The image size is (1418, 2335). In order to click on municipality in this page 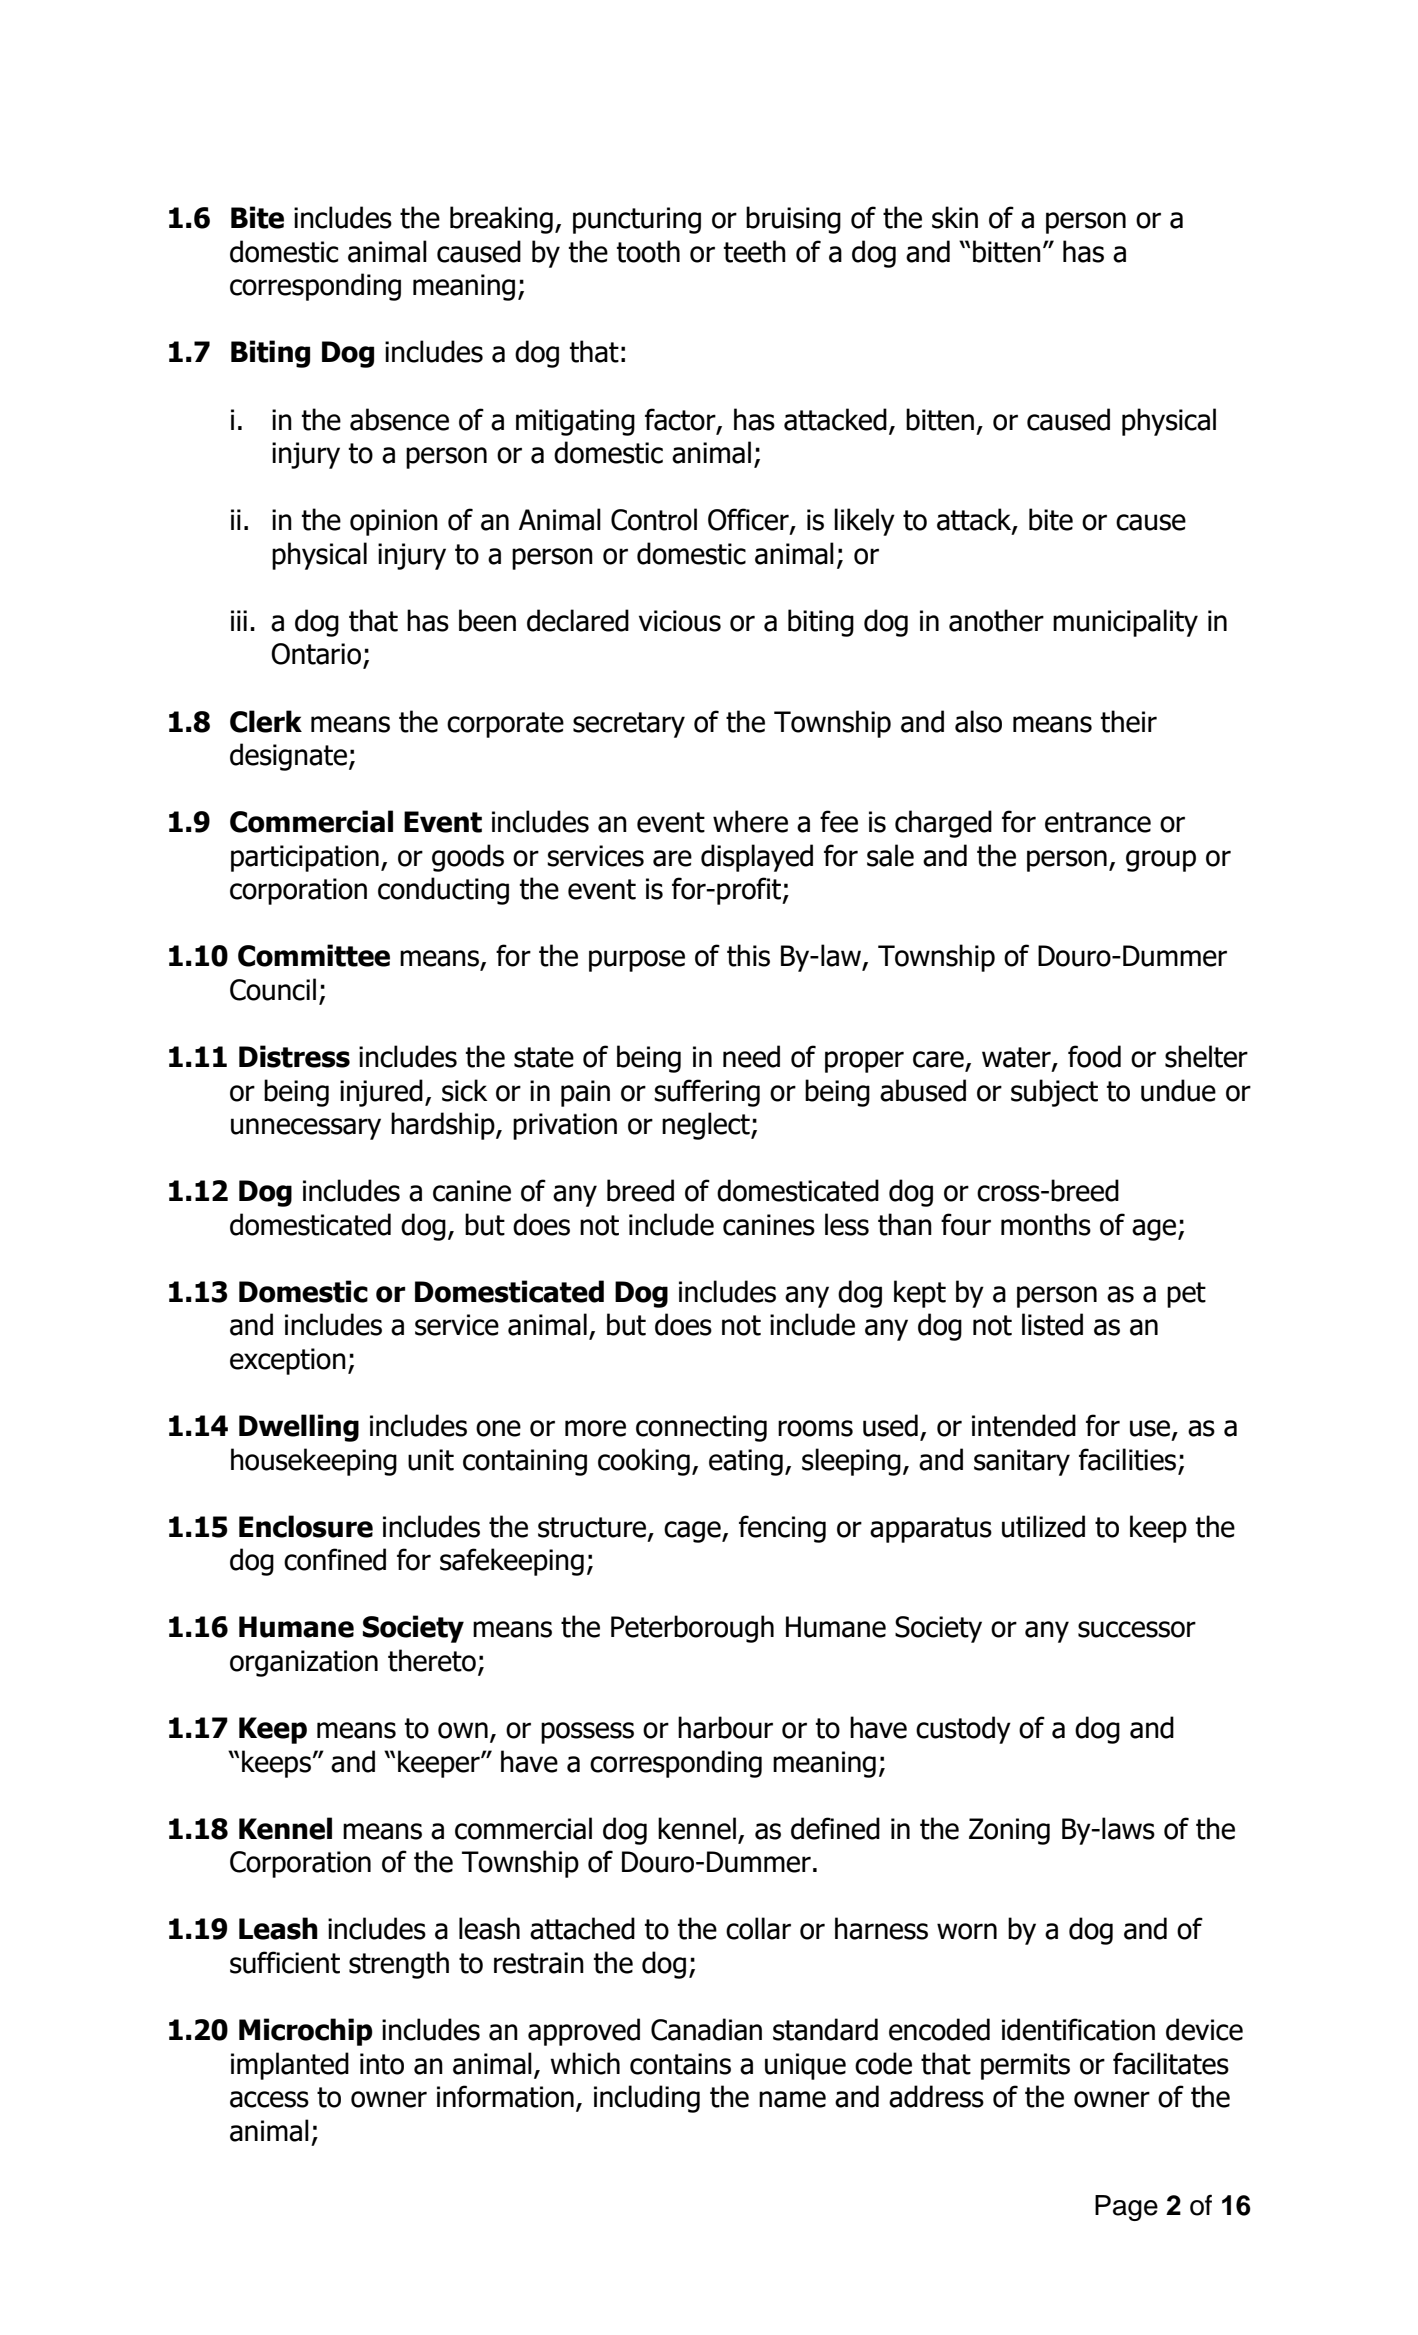, I will do `click(1125, 623)`.
